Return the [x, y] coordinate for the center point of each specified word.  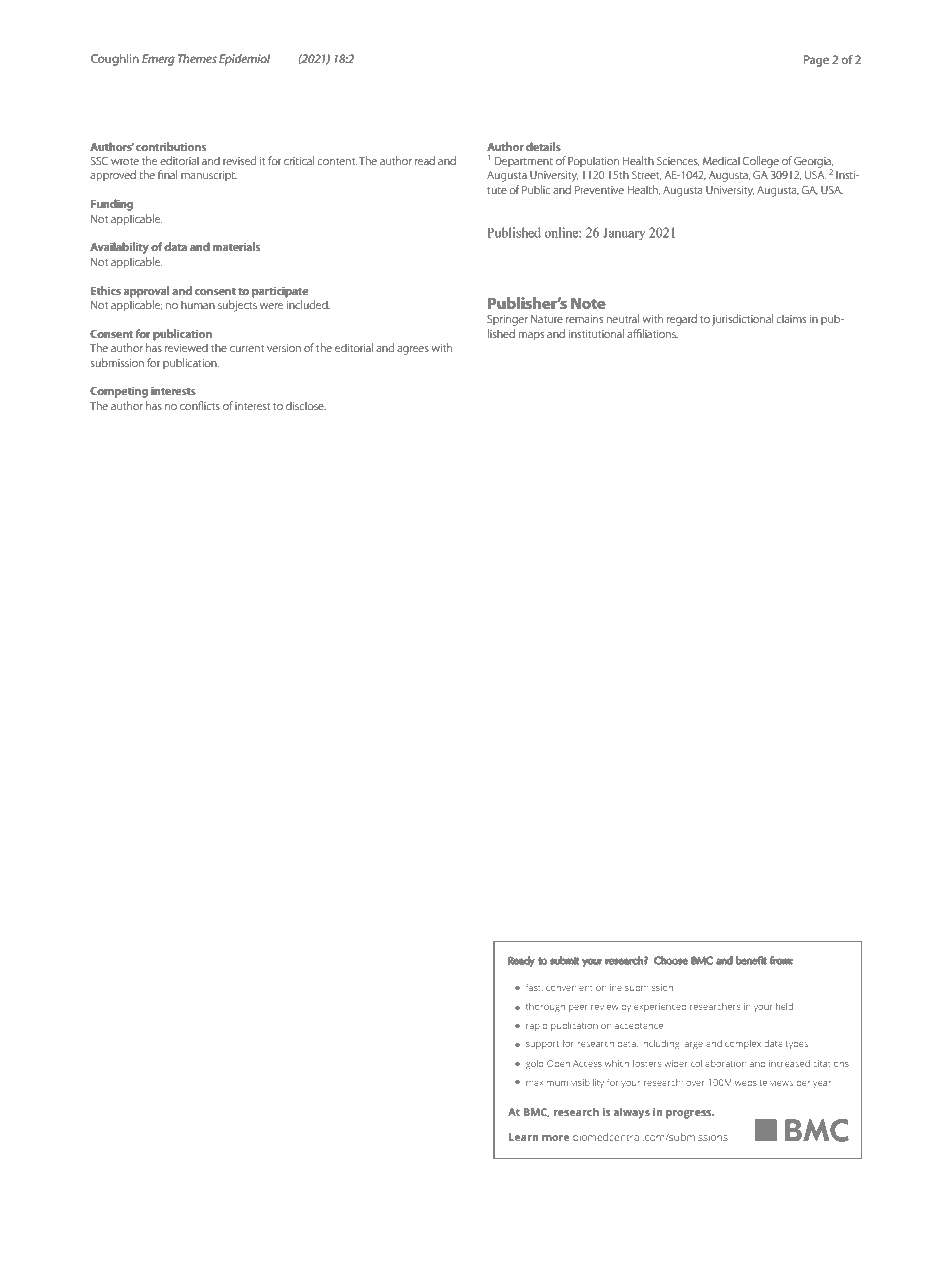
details [543, 146]
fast [534, 987]
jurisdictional [742, 320]
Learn [524, 1137]
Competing [119, 392]
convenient [569, 988]
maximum [547, 1083]
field [784, 1006]
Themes [197, 58]
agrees [413, 350]
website [751, 1082]
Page [816, 61]
